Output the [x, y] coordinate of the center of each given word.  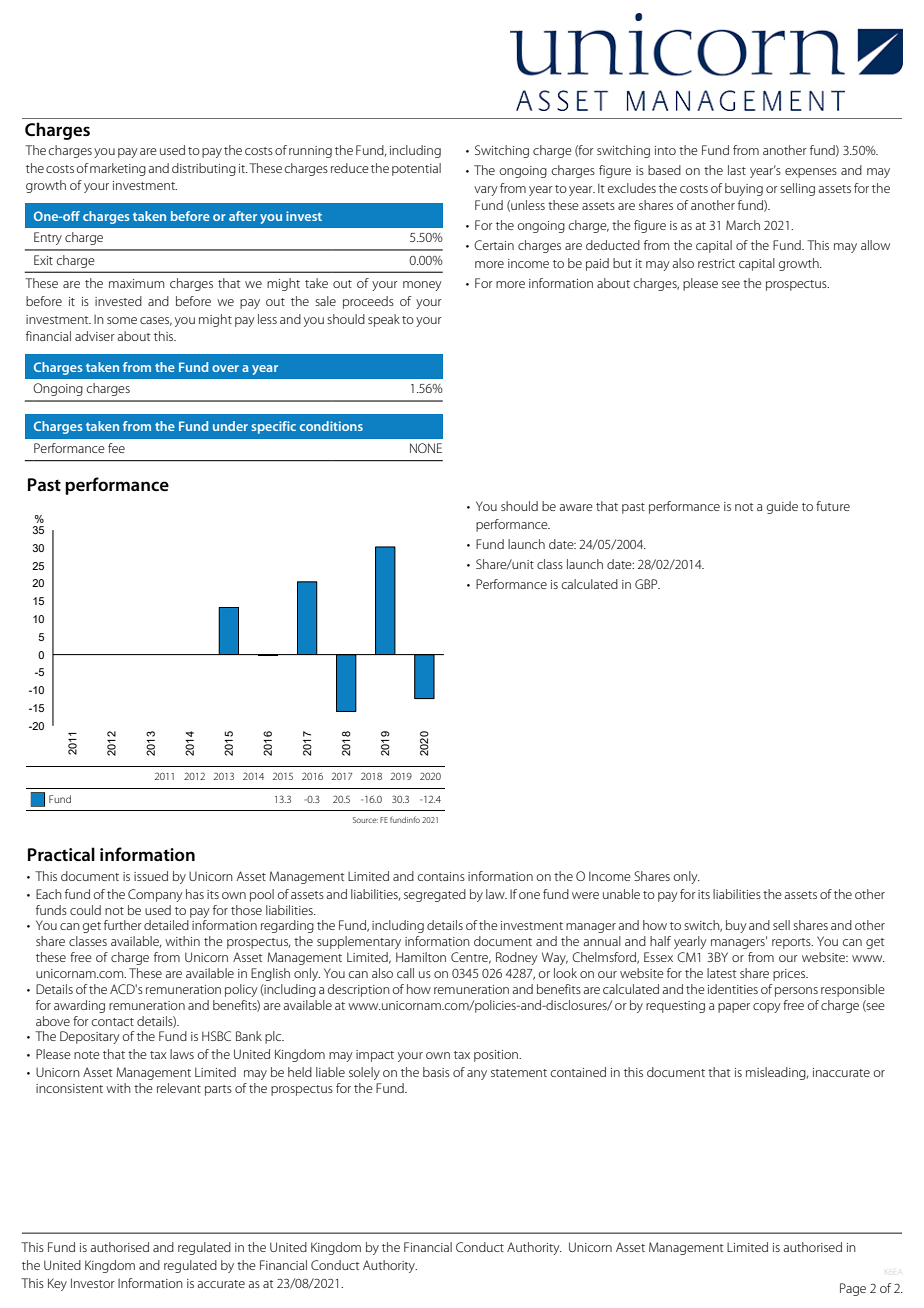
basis [436, 1072]
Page [853, 1289]
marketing [118, 169]
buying [744, 189]
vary [486, 191]
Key [57, 1284]
